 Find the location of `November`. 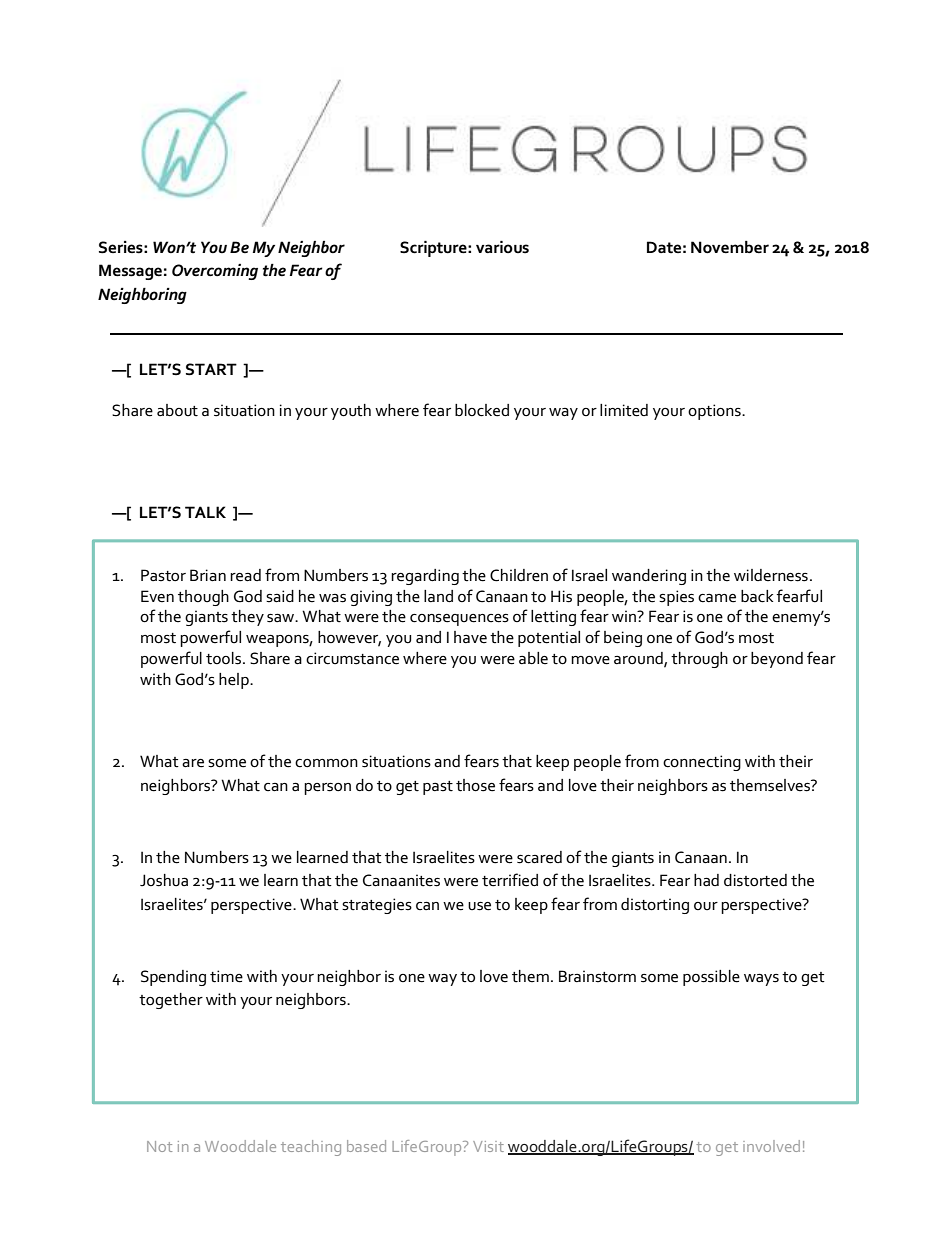

November is located at coordinates (730, 247).
